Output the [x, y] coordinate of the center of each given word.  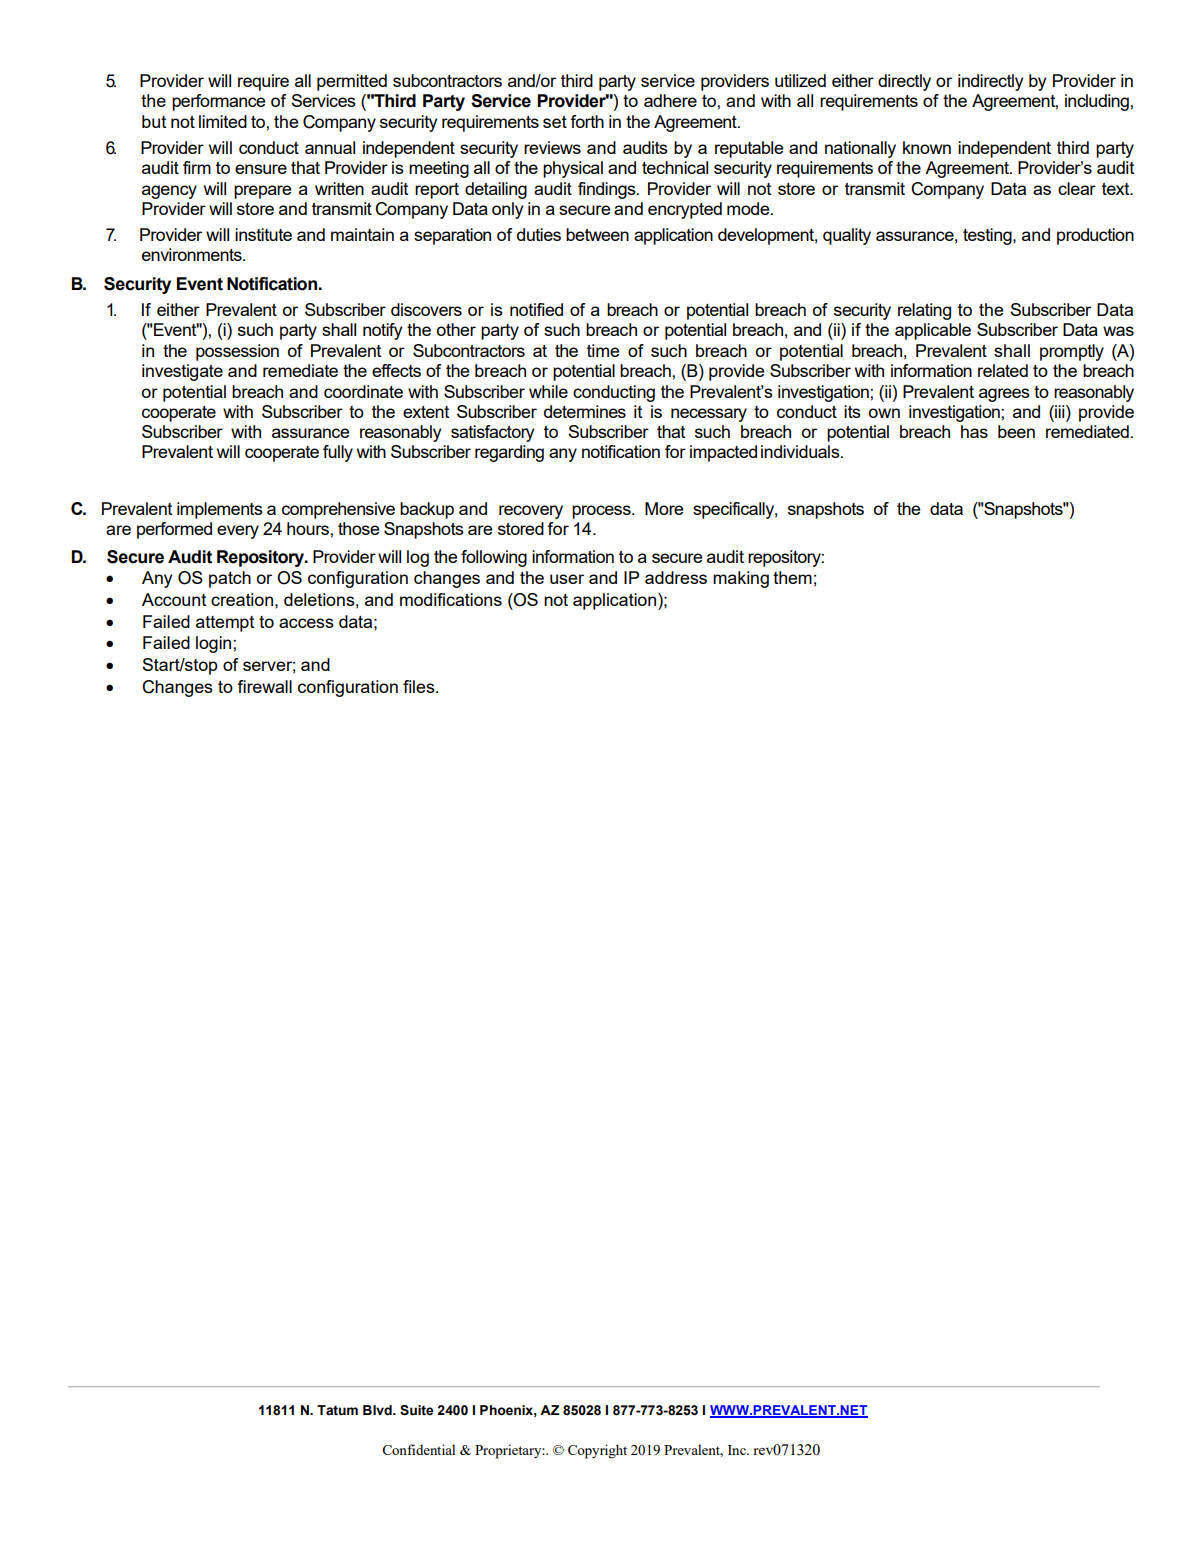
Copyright [597, 1451]
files [420, 686]
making [741, 579]
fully [338, 453]
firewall [264, 686]
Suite [416, 1410]
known [927, 147]
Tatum [337, 1410]
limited [223, 121]
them [792, 577]
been [1016, 431]
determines [585, 411]
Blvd [378, 1410]
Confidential [419, 1449]
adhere [670, 100]
